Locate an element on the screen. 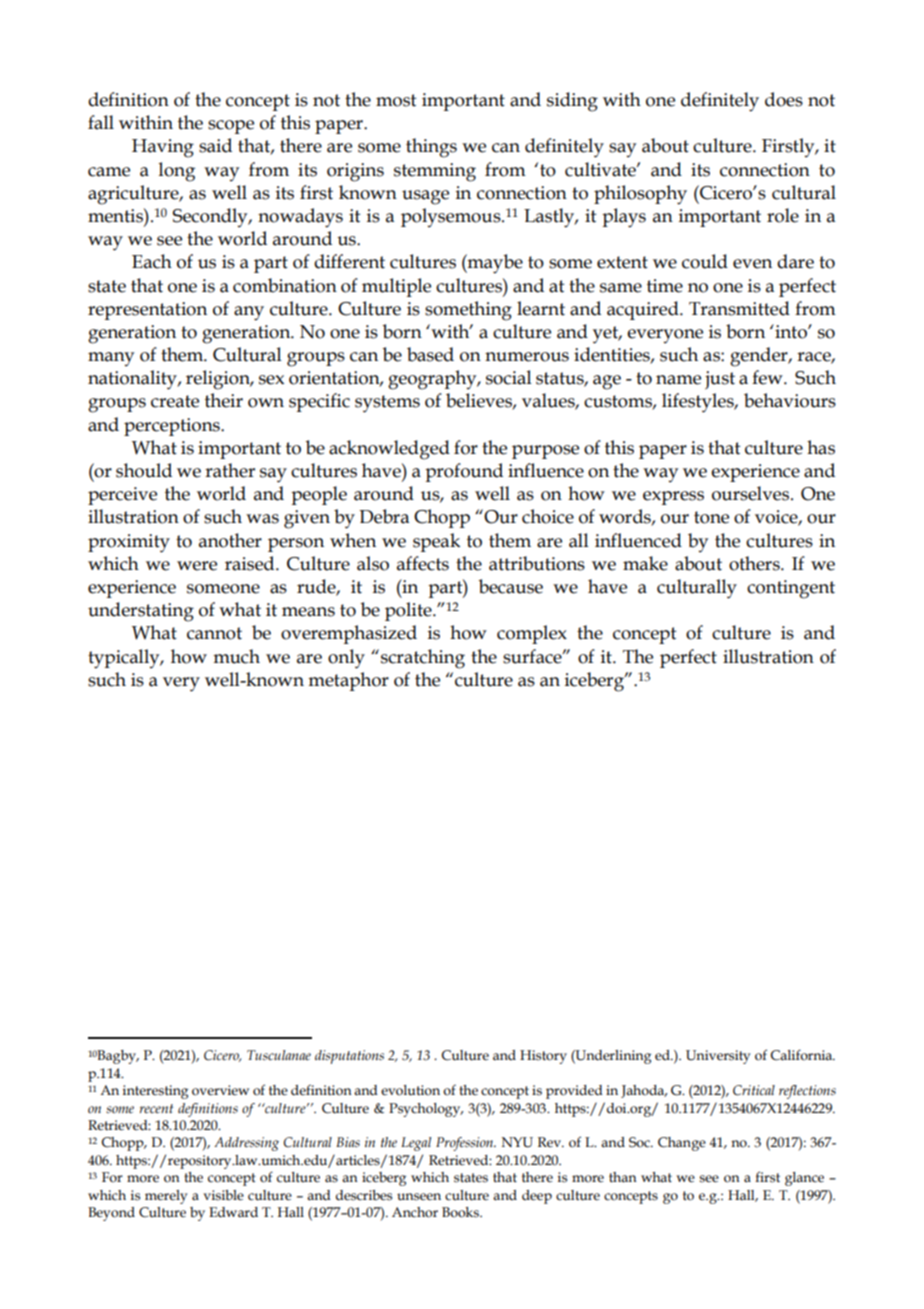 The height and width of the screenshot is (1309, 924). things is located at coordinates (431, 148).
